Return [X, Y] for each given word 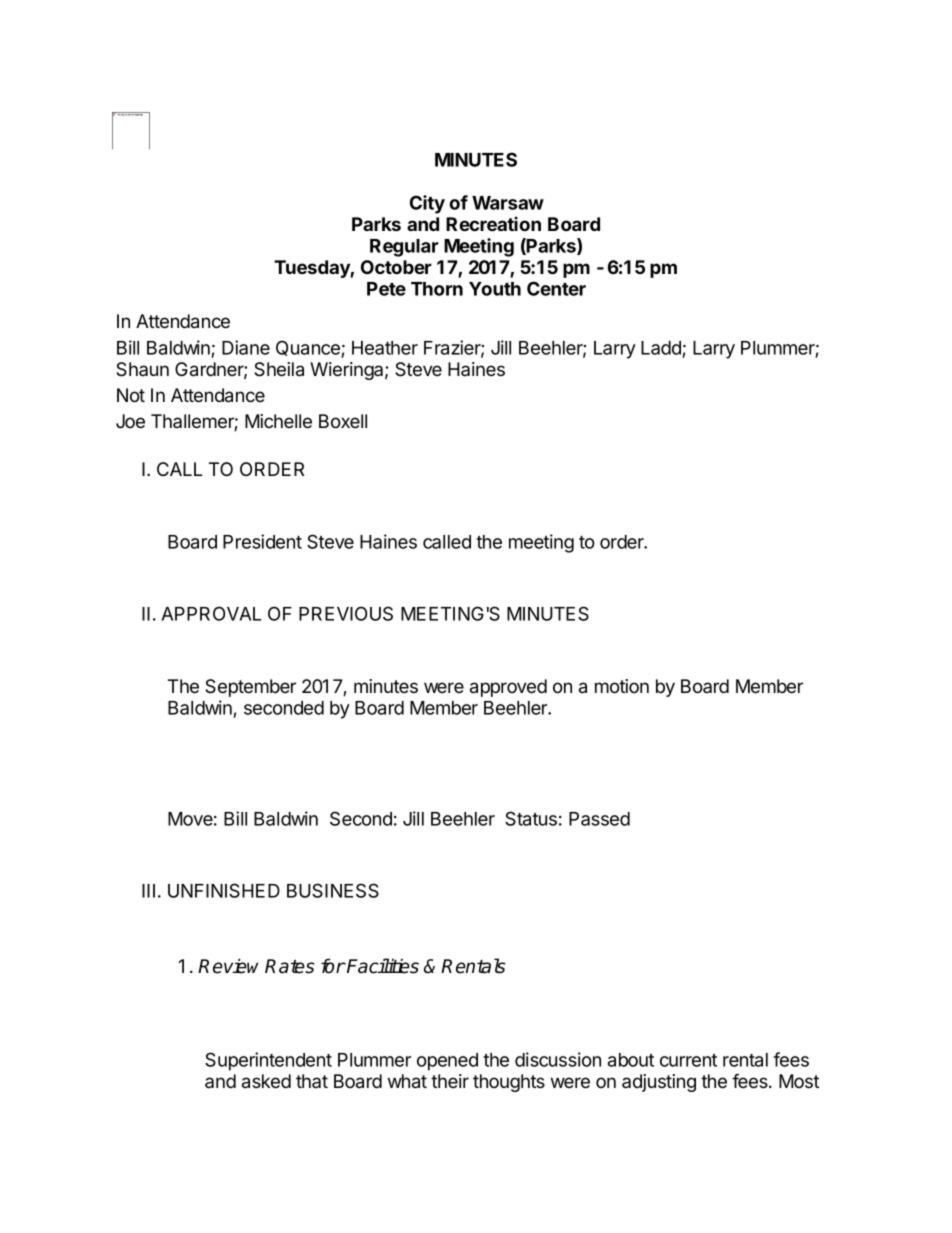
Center [556, 288]
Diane [246, 347]
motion [622, 686]
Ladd [661, 348]
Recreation [493, 223]
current [688, 1060]
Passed [599, 819]
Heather [385, 348]
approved [508, 688]
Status [531, 818]
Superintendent [268, 1061]
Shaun [142, 369]
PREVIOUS [346, 613]
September [250, 688]
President [262, 541]
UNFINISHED [224, 890]
